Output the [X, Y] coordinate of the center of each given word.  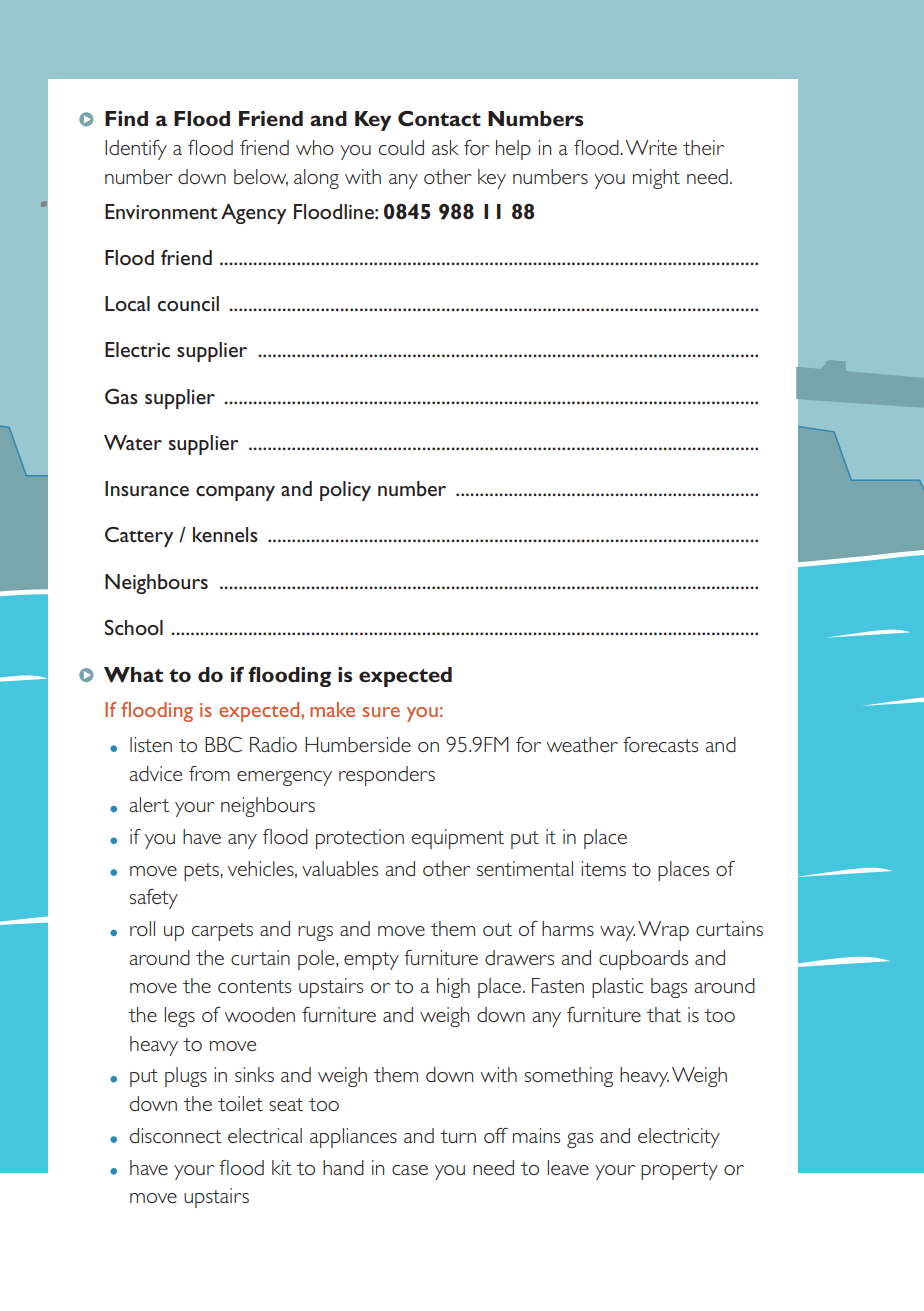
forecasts [660, 744]
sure [381, 712]
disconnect [176, 1135]
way [617, 933]
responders [387, 776]
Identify [136, 150]
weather [582, 744]
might [656, 179]
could [401, 147]
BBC [223, 744]
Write [651, 147]
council [188, 303]
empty [371, 961]
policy [345, 491]
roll [142, 928]
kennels [225, 534]
